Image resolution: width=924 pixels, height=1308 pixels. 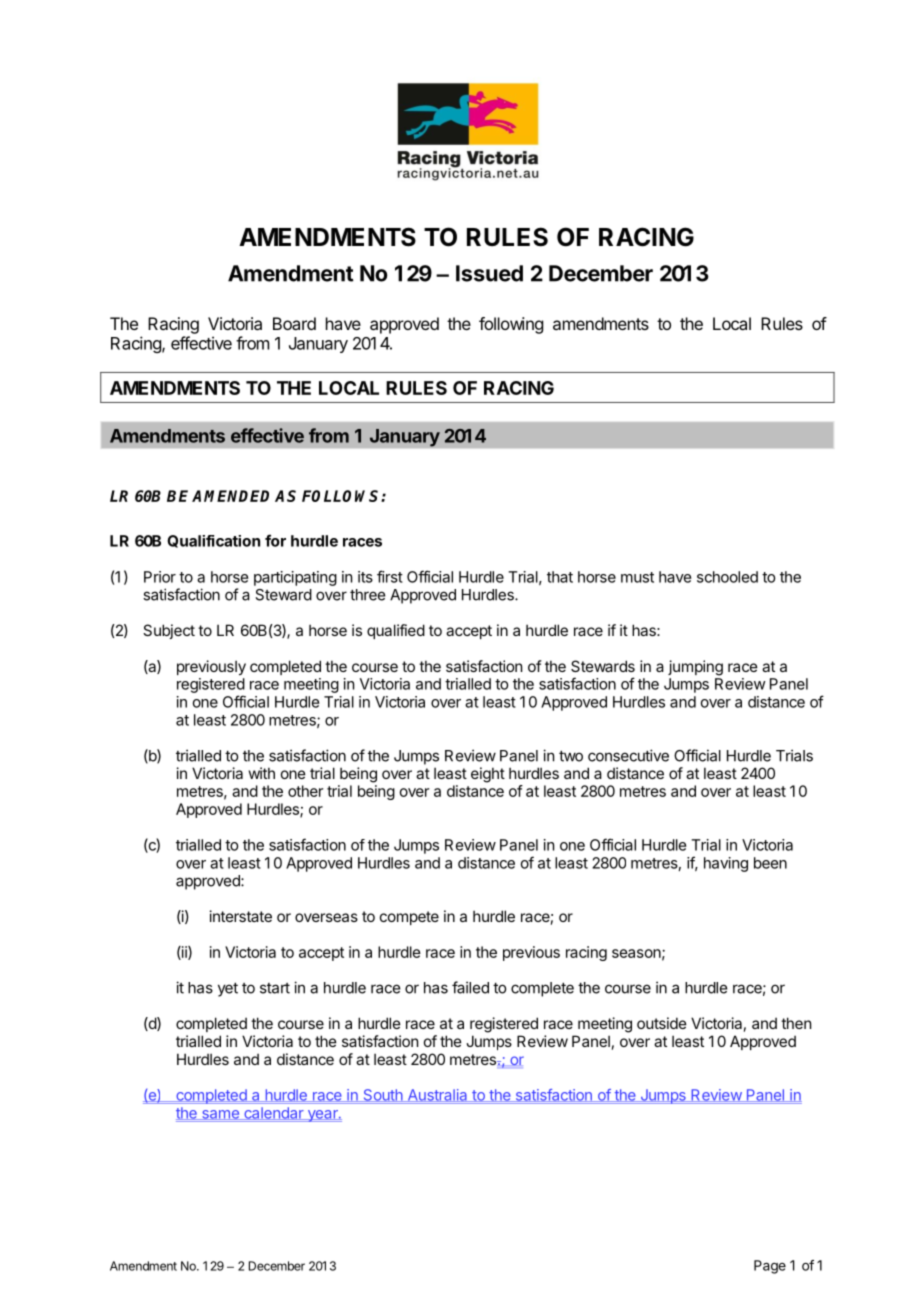 What do you see at coordinates (241, 916) in the document?
I see `interstate` at bounding box center [241, 916].
